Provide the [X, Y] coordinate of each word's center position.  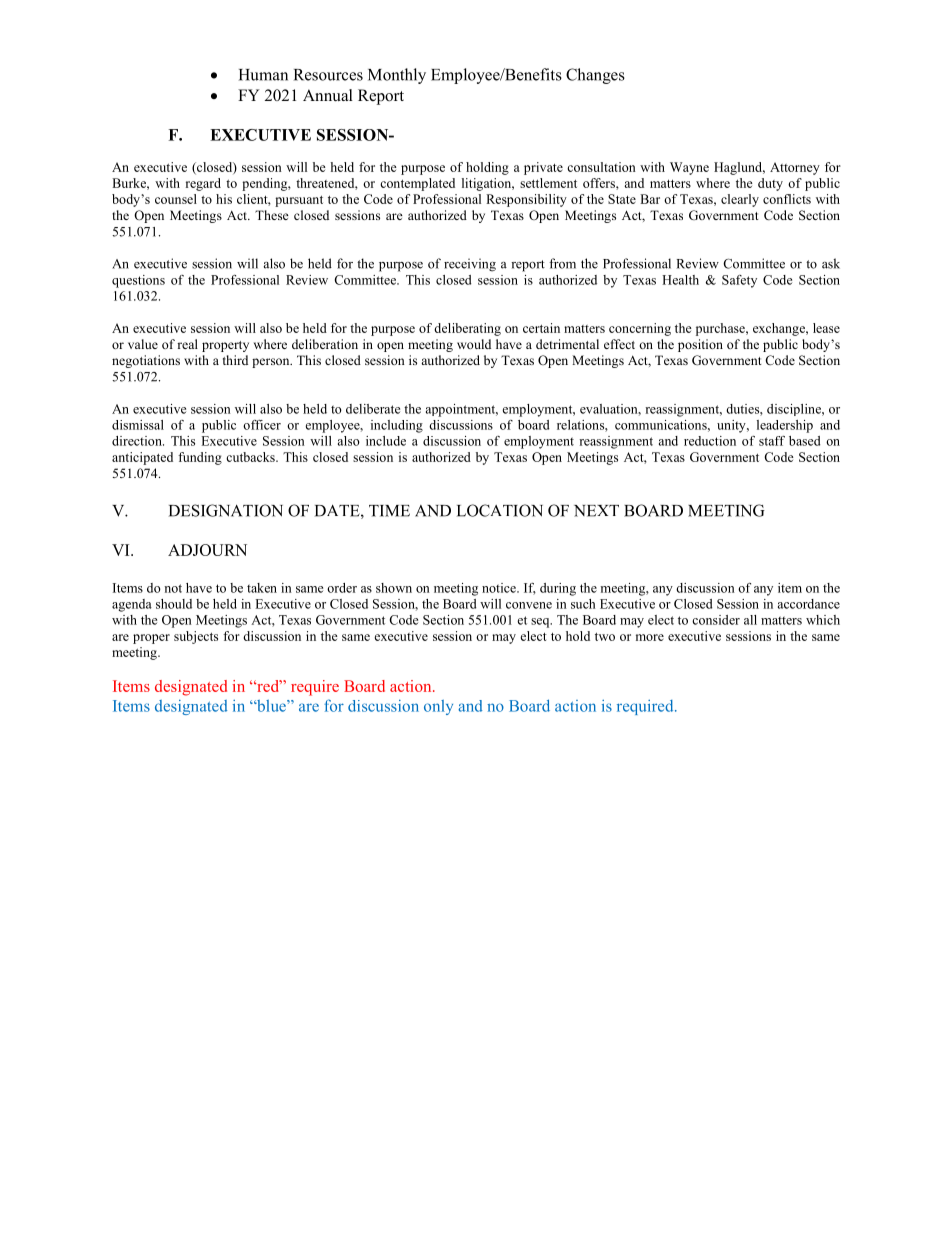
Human [263, 75]
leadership [785, 426]
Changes [595, 76]
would [474, 344]
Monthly [397, 76]
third [235, 360]
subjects [196, 637]
